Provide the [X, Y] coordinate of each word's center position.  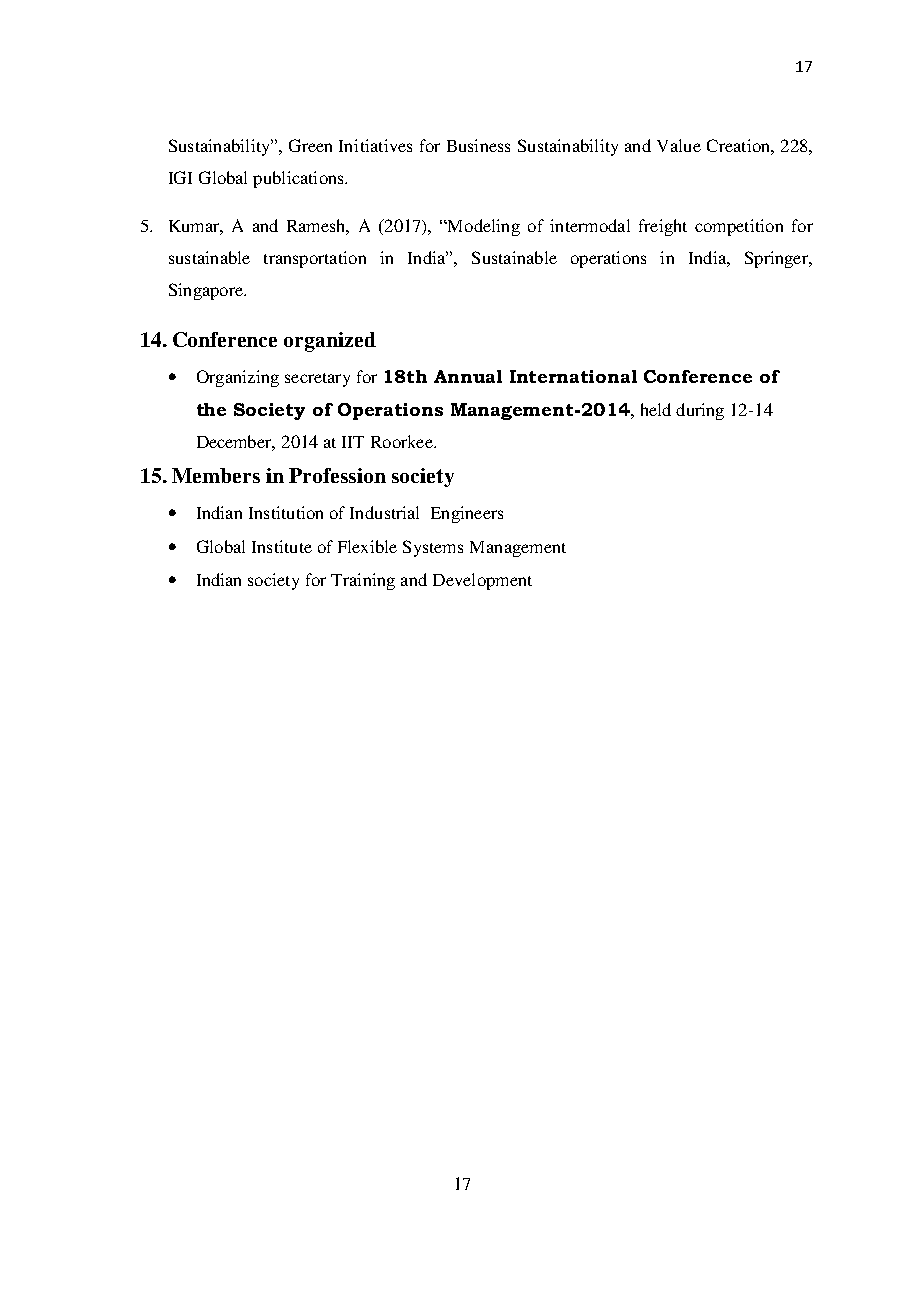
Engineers [467, 514]
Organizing [238, 378]
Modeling [483, 227]
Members [216, 475]
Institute [282, 546]
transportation [315, 259]
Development [482, 581]
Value [679, 145]
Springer [778, 259]
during [700, 411]
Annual [468, 376]
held [656, 409]
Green [310, 145]
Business [478, 145]
